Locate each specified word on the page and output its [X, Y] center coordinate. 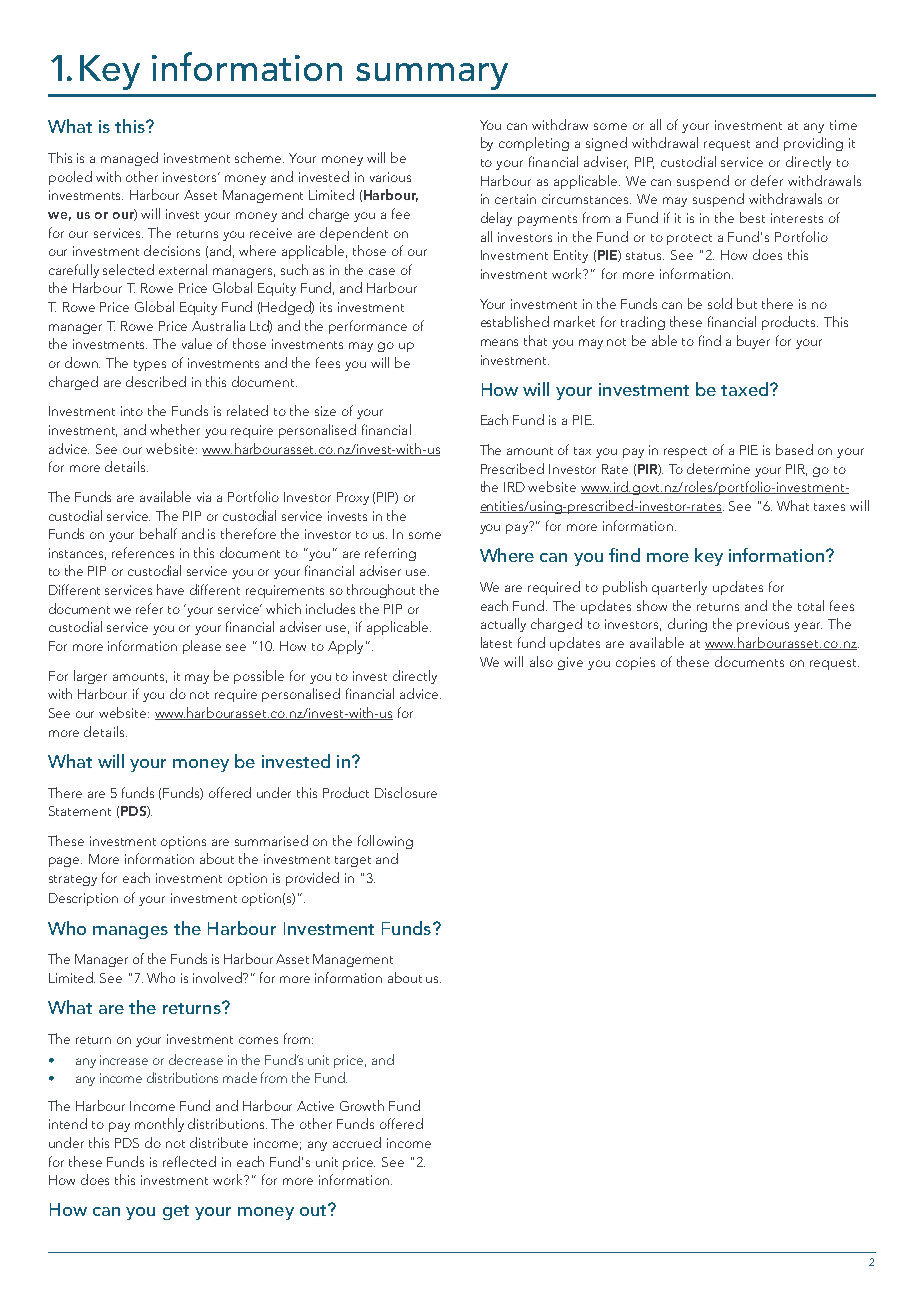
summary [432, 76]
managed [129, 159]
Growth [362, 1105]
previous [763, 625]
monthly [159, 1125]
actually [503, 625]
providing [813, 144]
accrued [357, 1142]
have [170, 589]
